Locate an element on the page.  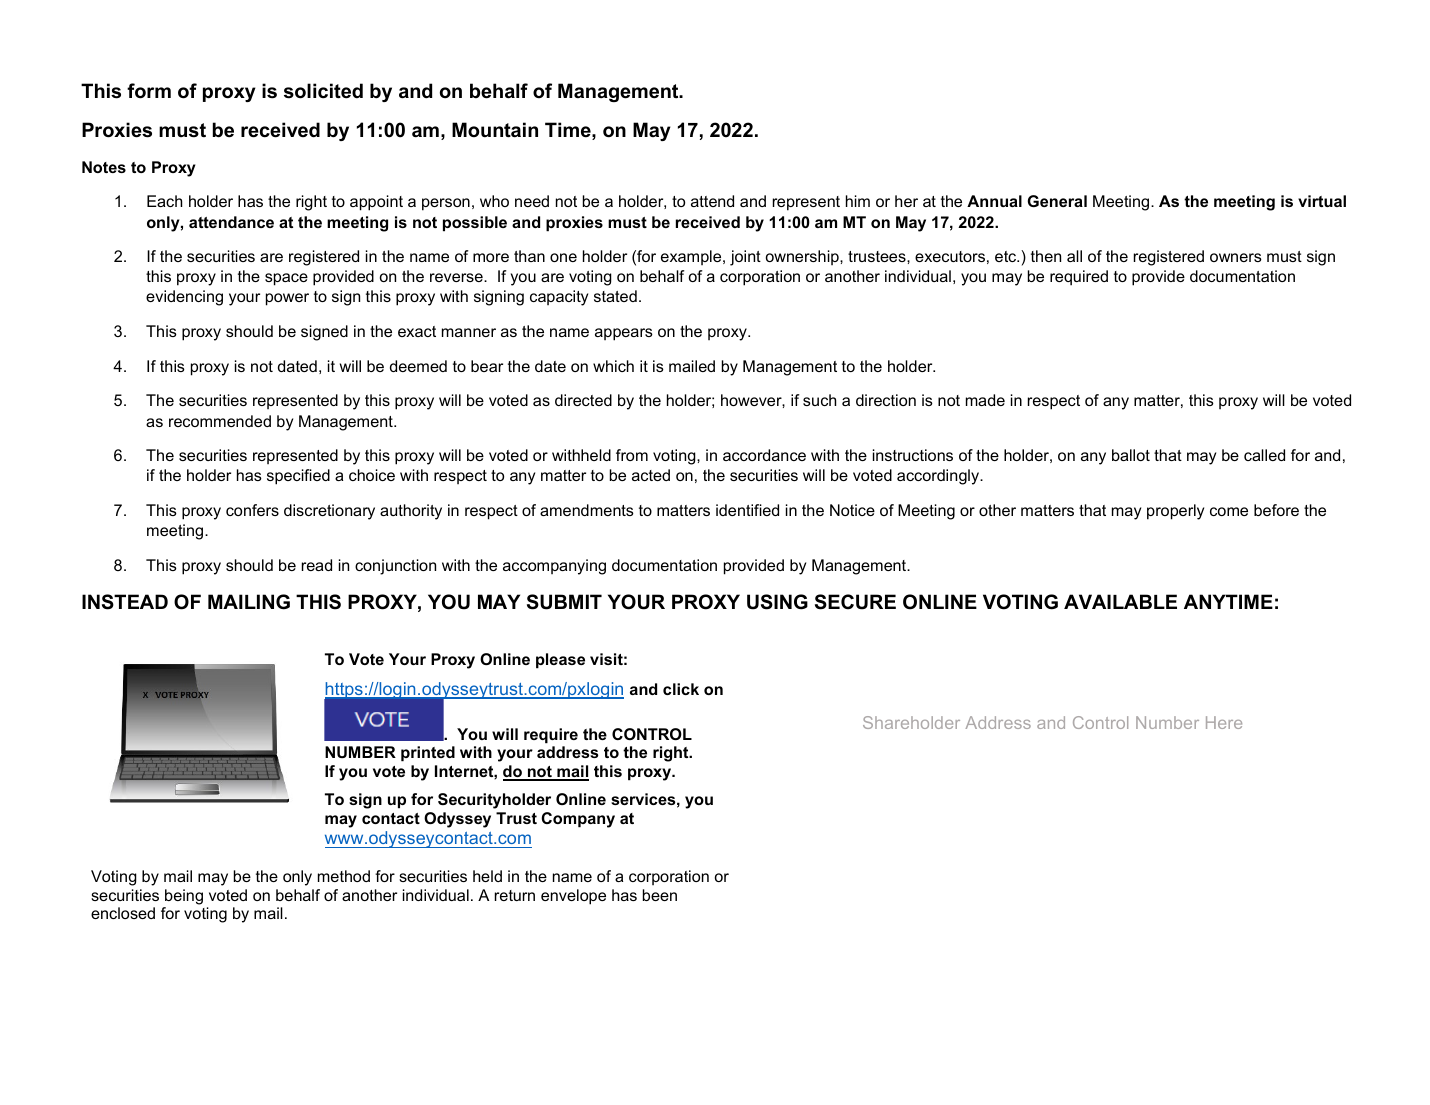
General is located at coordinates (1057, 201).
